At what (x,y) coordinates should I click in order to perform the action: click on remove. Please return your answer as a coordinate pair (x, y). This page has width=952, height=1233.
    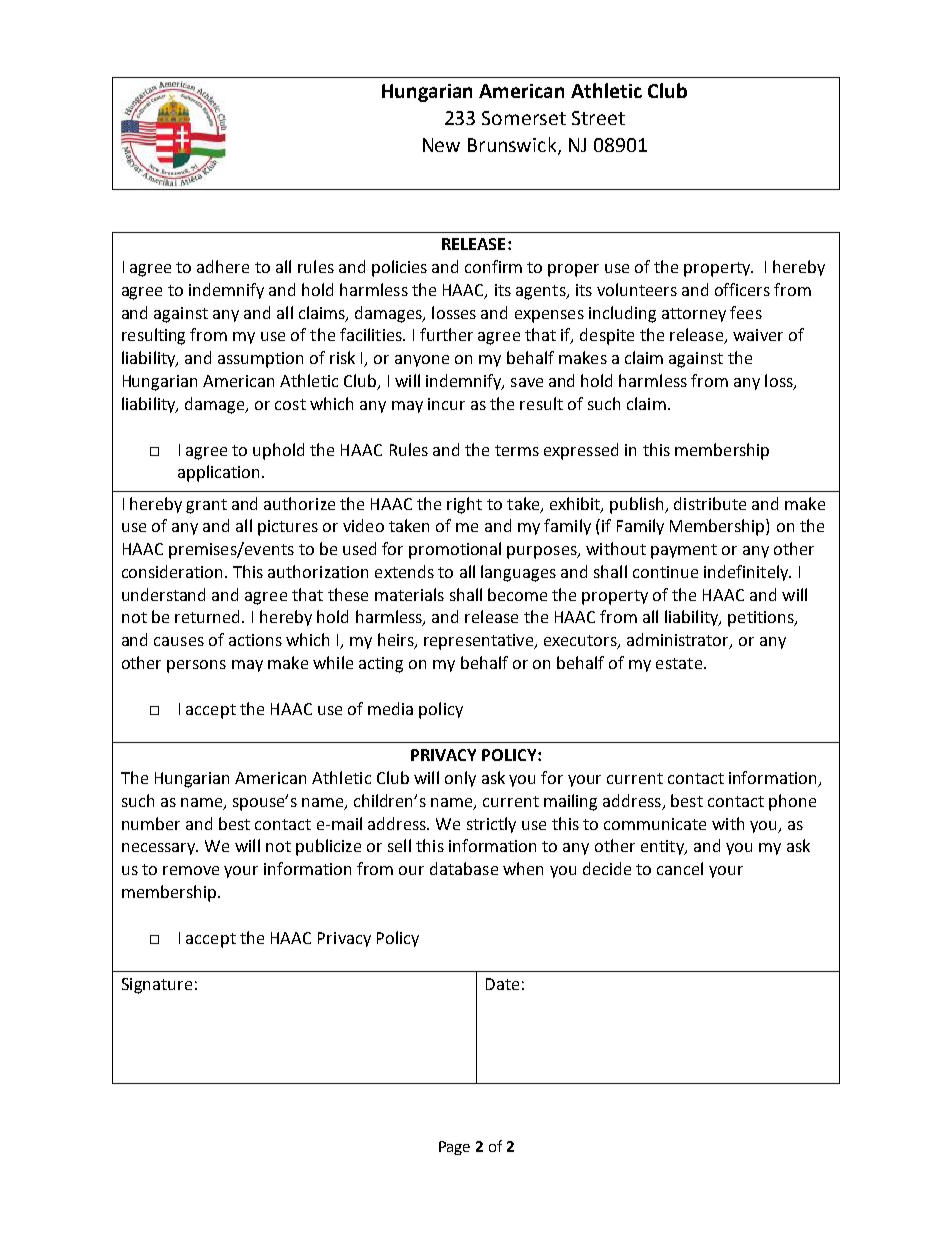
    Looking at the image, I should click on (191, 870).
